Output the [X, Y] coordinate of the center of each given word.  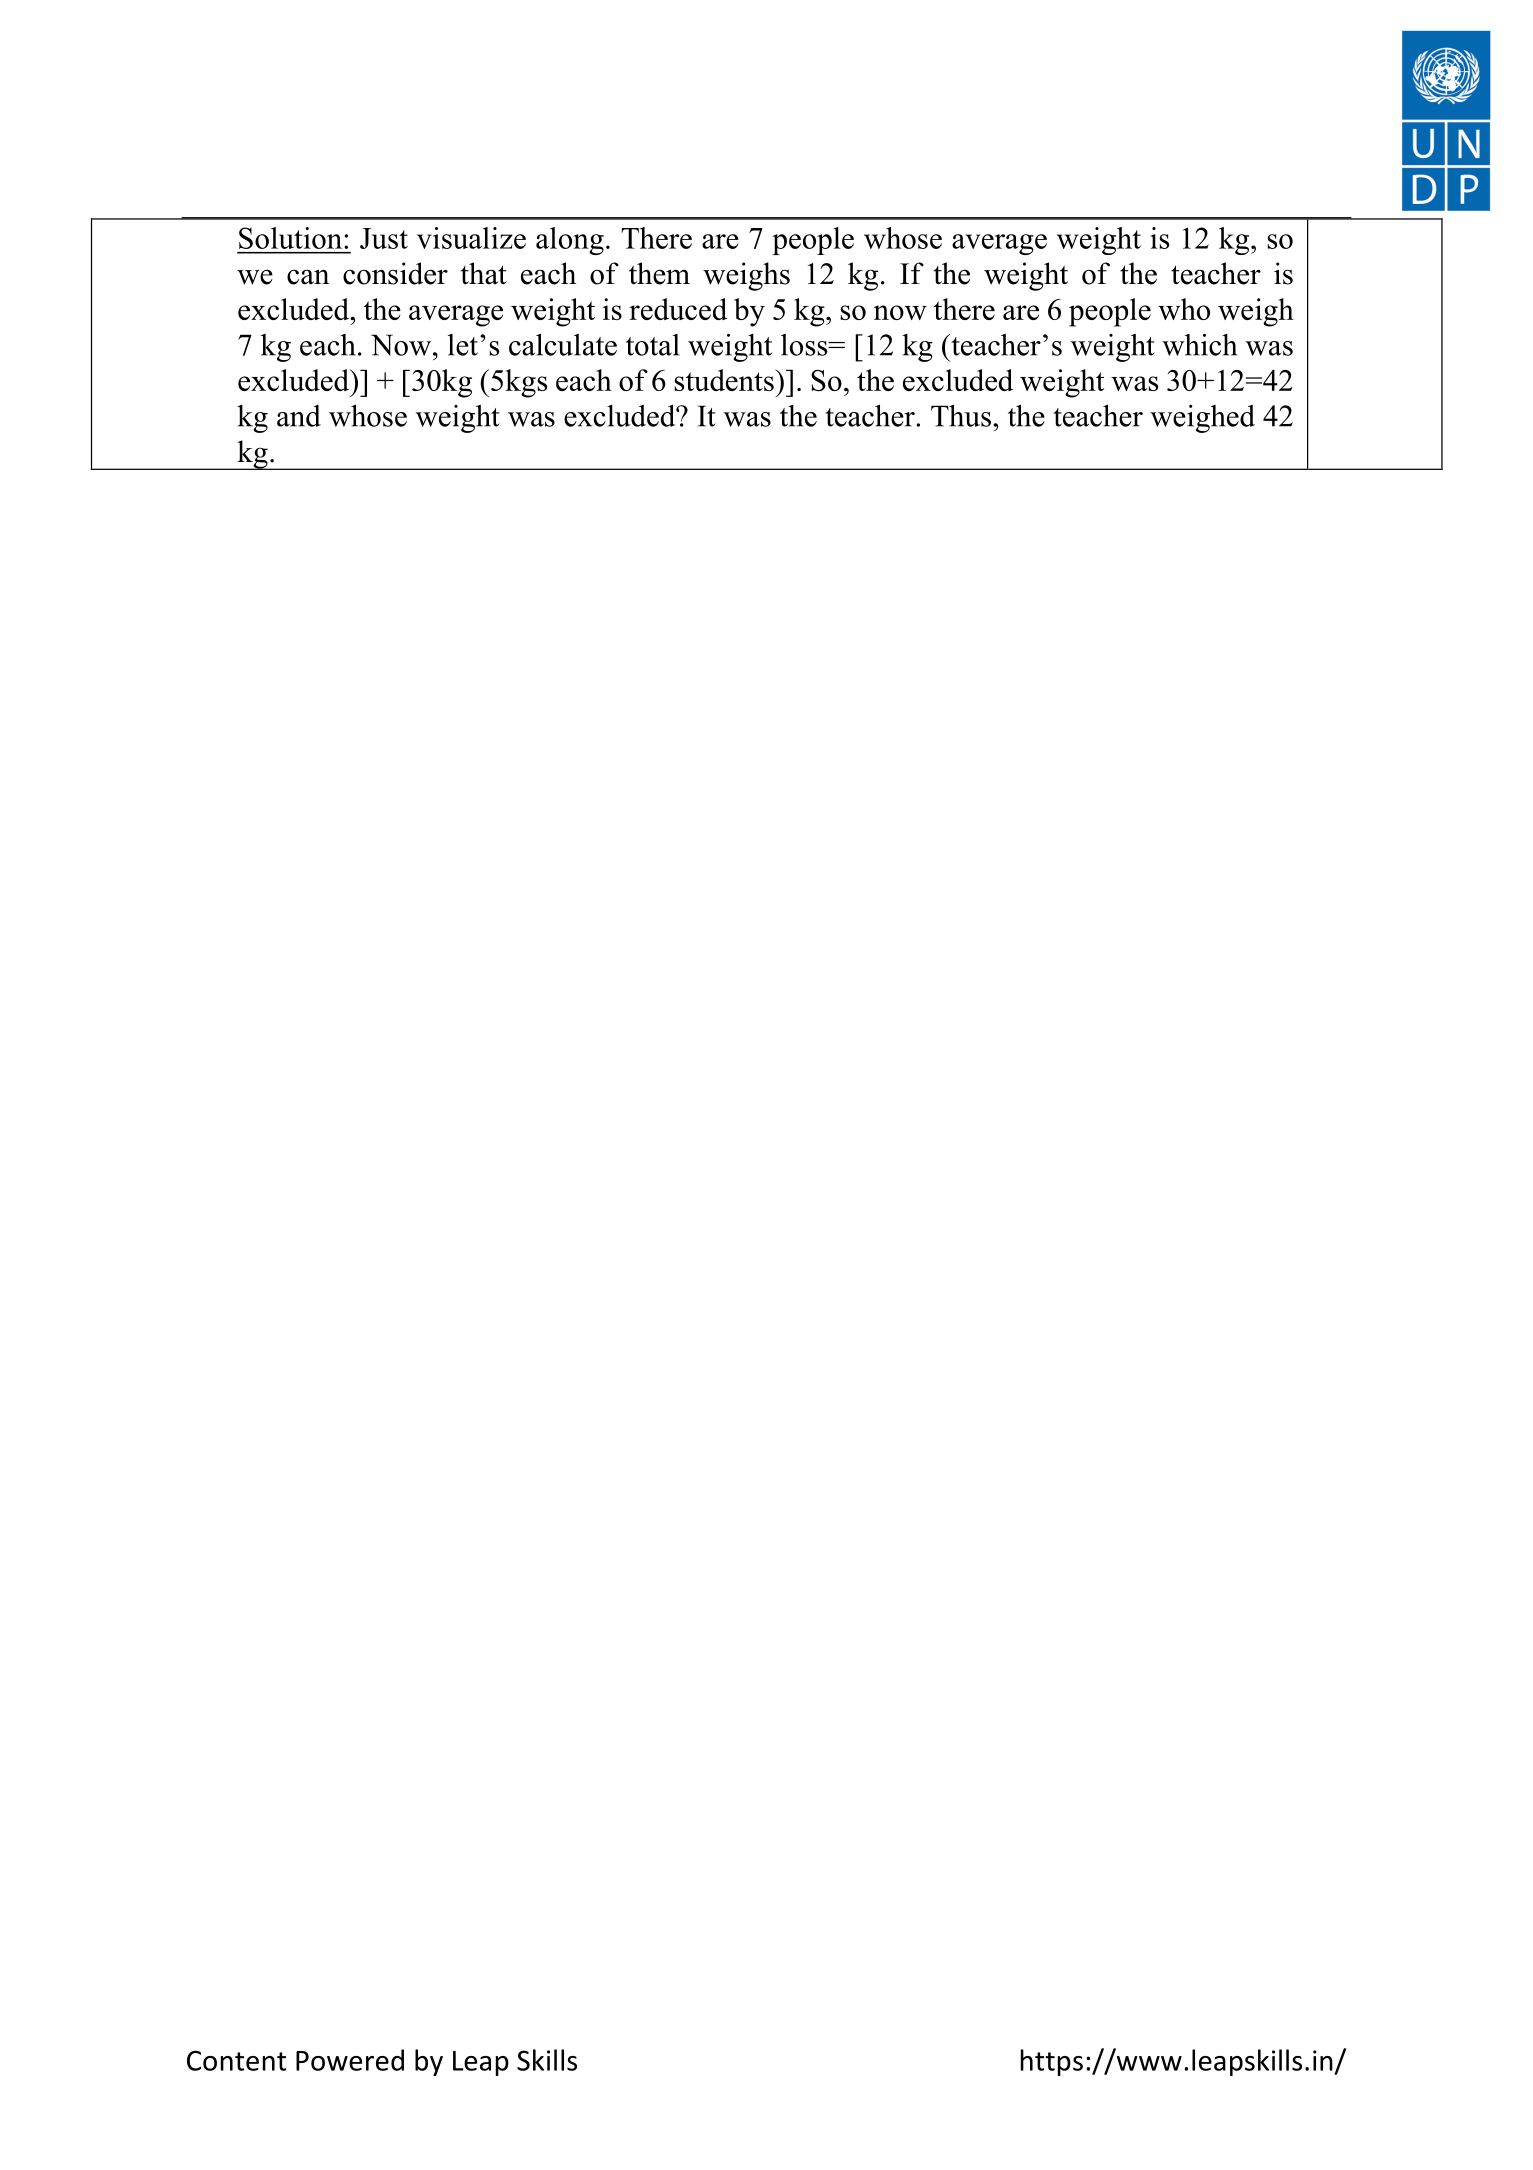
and [299, 416]
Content [236, 2060]
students [725, 380]
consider [395, 273]
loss [805, 345]
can [308, 277]
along [570, 241]
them [659, 273]
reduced [678, 309]
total [653, 345]
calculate [563, 344]
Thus [961, 415]
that [484, 273]
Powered [350, 2060]
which [1199, 345]
